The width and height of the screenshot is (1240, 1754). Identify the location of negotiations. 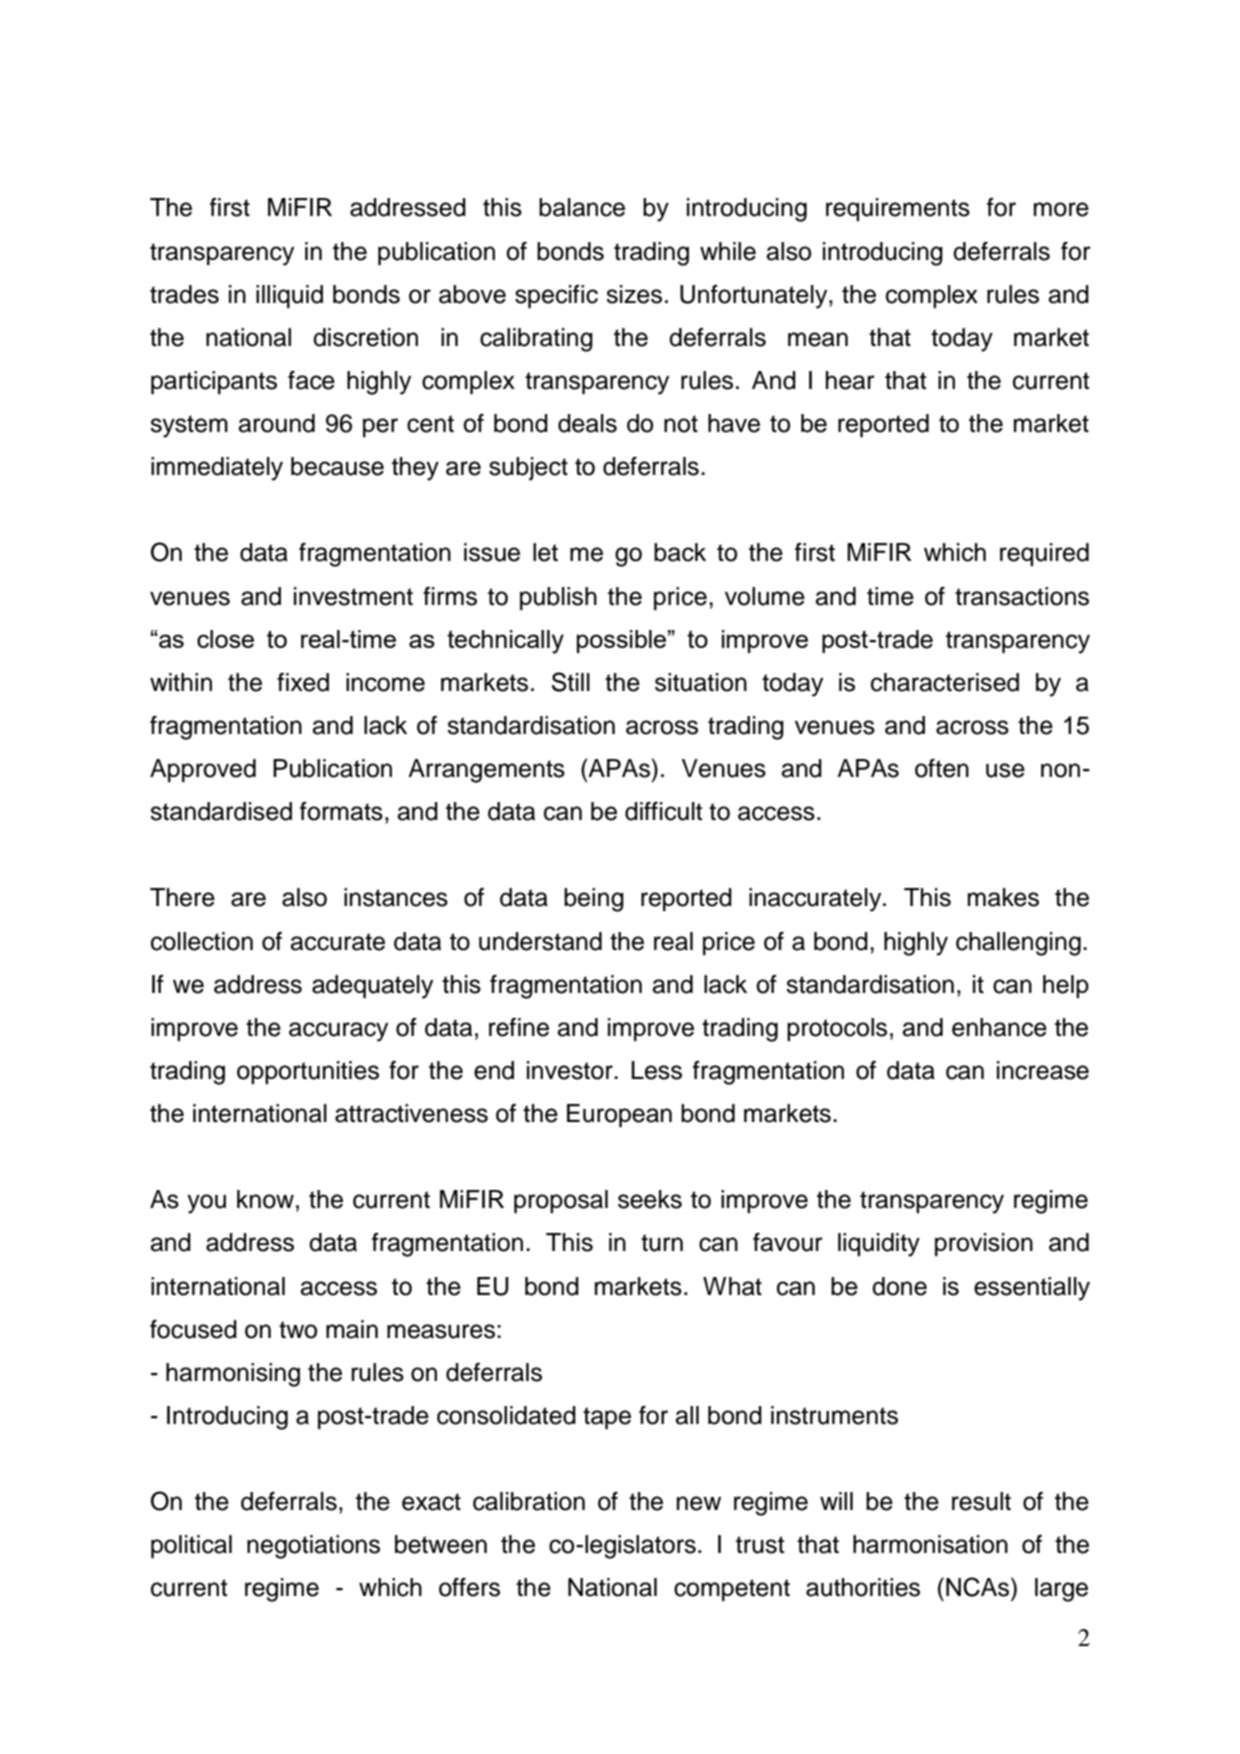
(313, 1547).
